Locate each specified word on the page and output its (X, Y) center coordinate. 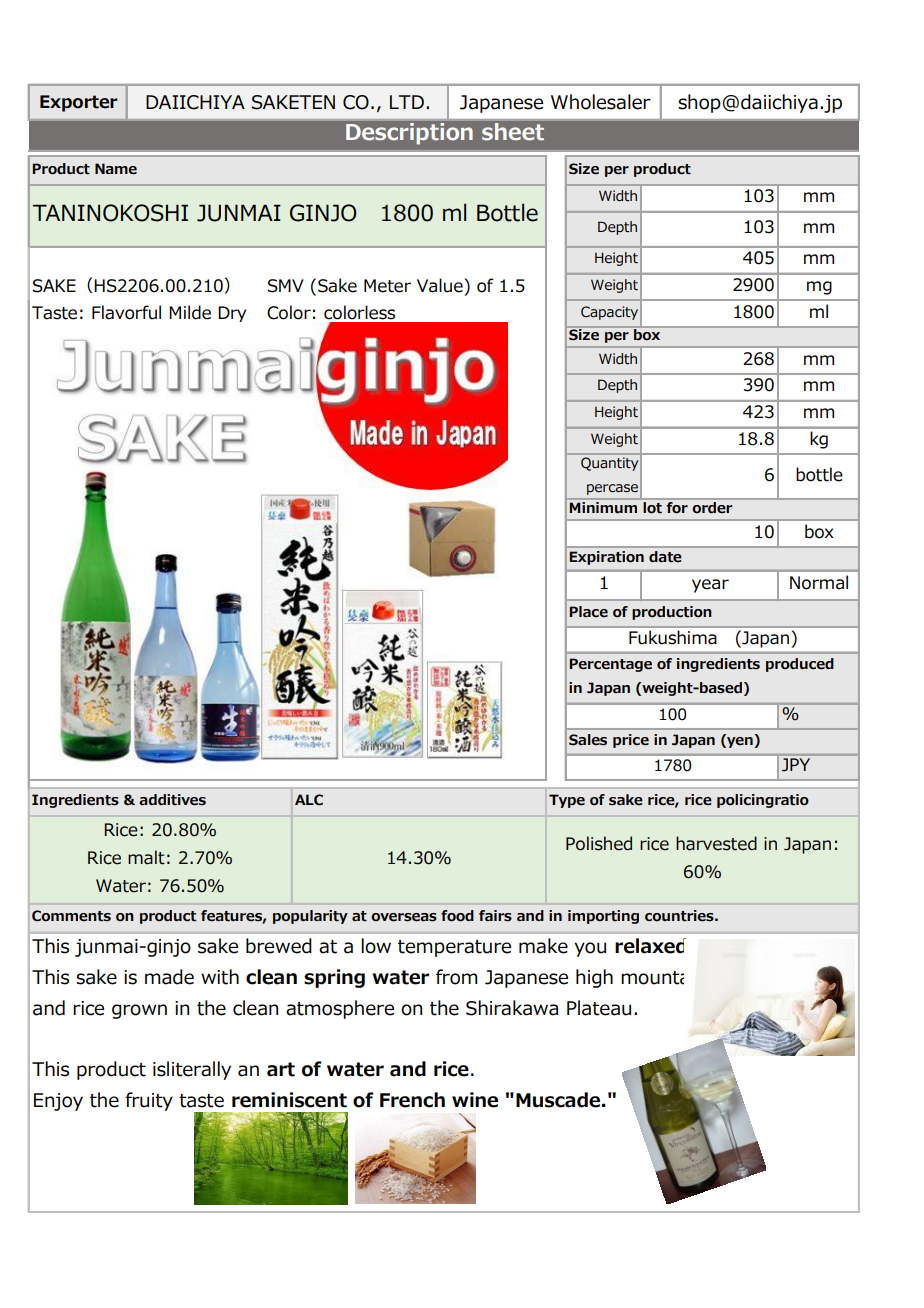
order (712, 507)
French (412, 1100)
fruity (149, 1101)
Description (409, 133)
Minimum (603, 507)
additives (172, 800)
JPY (796, 764)
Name (116, 169)
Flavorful (126, 312)
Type (567, 801)
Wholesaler (601, 102)
